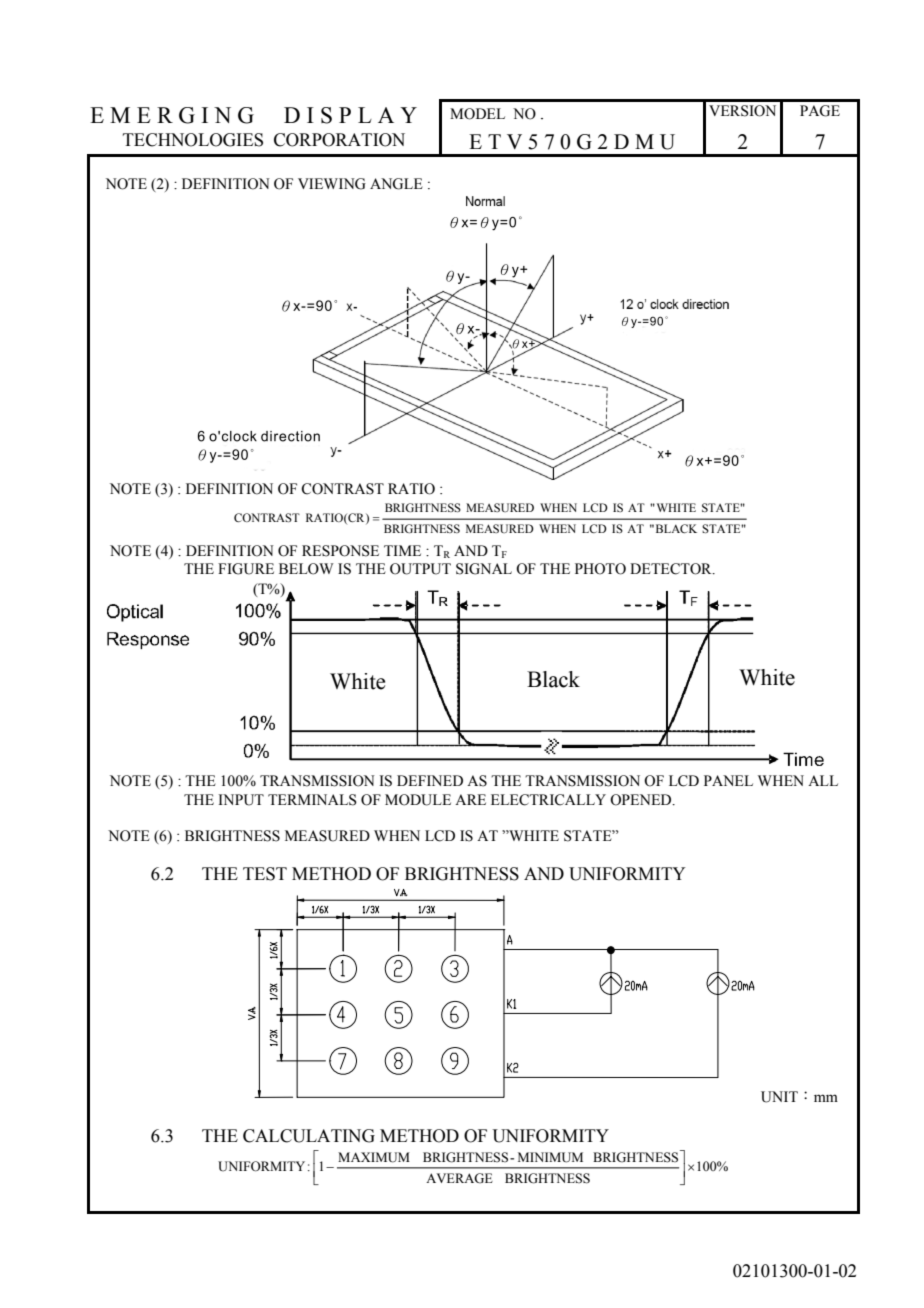 The image size is (924, 1308). I want to click on AVERAGE, so click(459, 1178).
